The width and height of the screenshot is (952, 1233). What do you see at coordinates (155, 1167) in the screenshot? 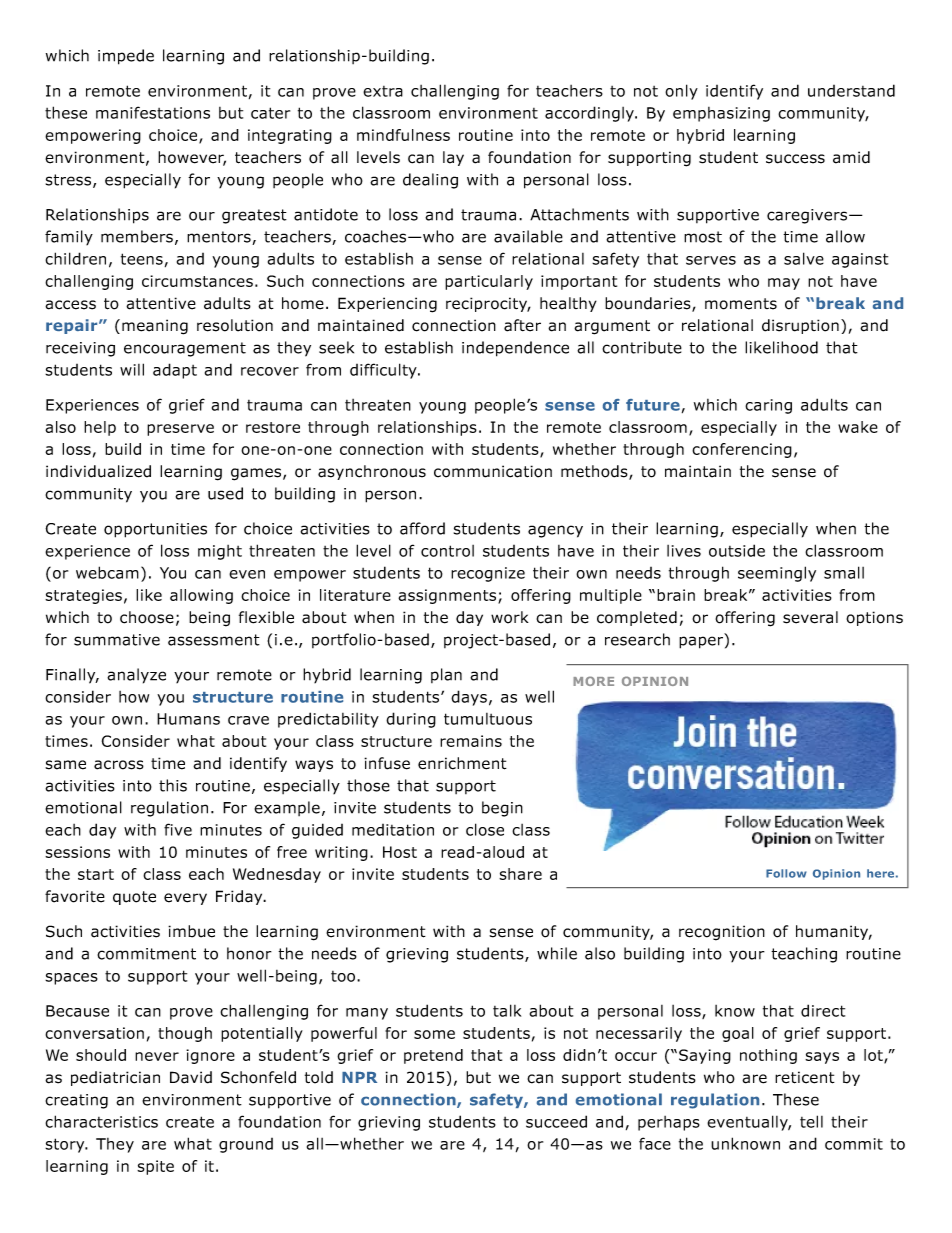
I see `spite` at bounding box center [155, 1167].
